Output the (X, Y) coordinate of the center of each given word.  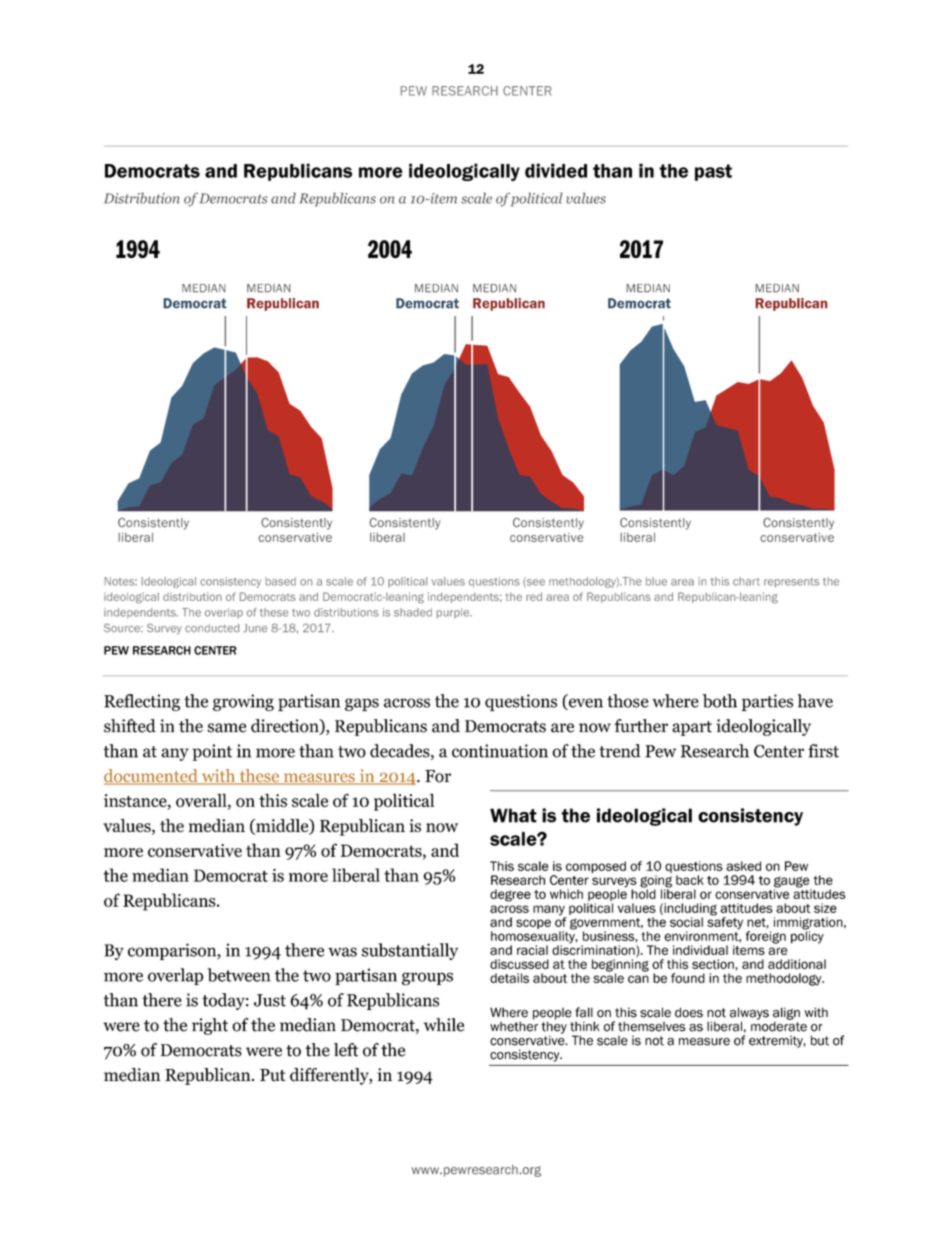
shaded (413, 612)
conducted (212, 628)
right (210, 1026)
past (713, 172)
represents (791, 583)
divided (556, 170)
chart (746, 581)
